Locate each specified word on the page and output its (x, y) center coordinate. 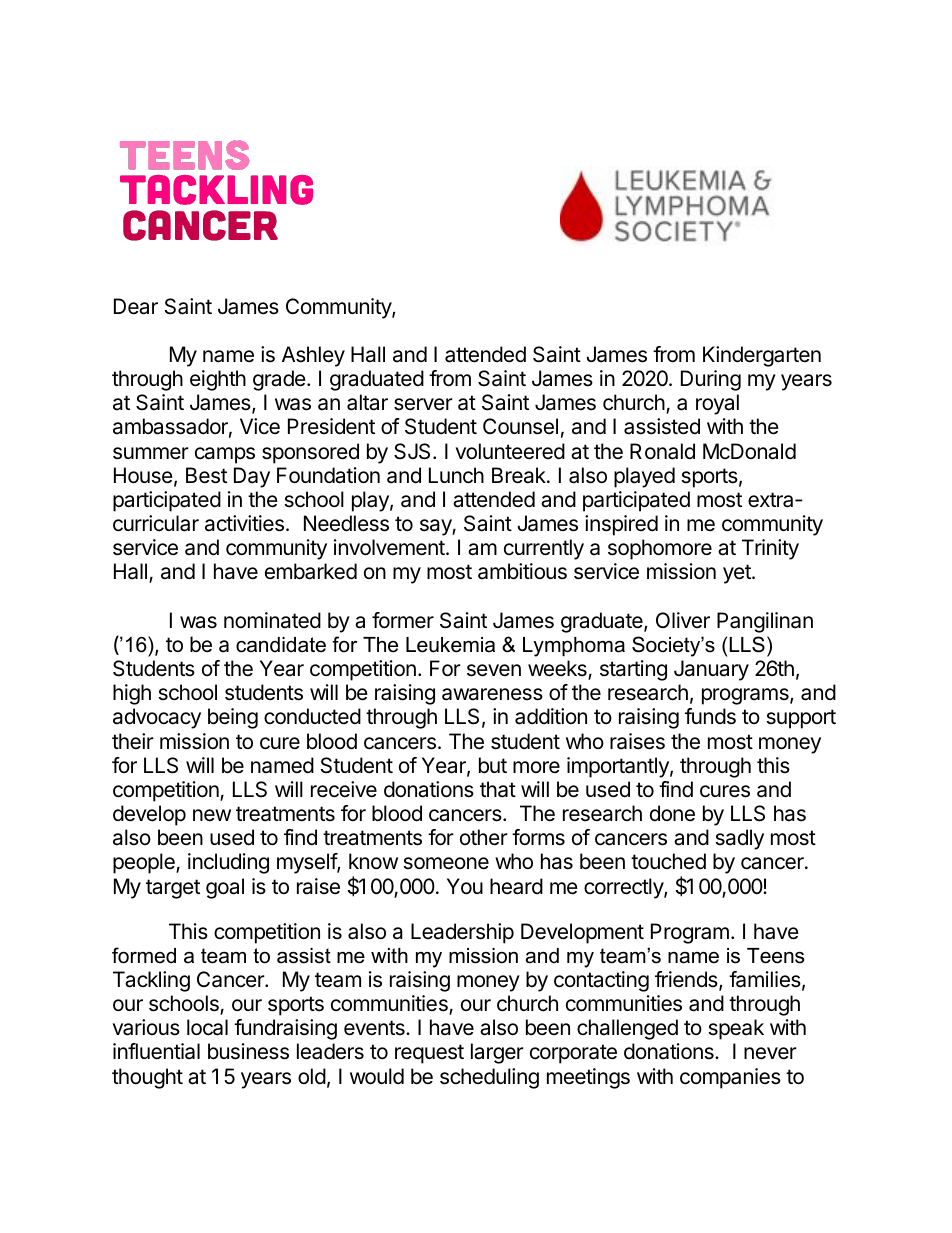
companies (730, 1078)
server (423, 404)
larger (497, 1053)
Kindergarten (762, 356)
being (233, 718)
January (711, 670)
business (248, 1051)
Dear (136, 306)
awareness (492, 694)
